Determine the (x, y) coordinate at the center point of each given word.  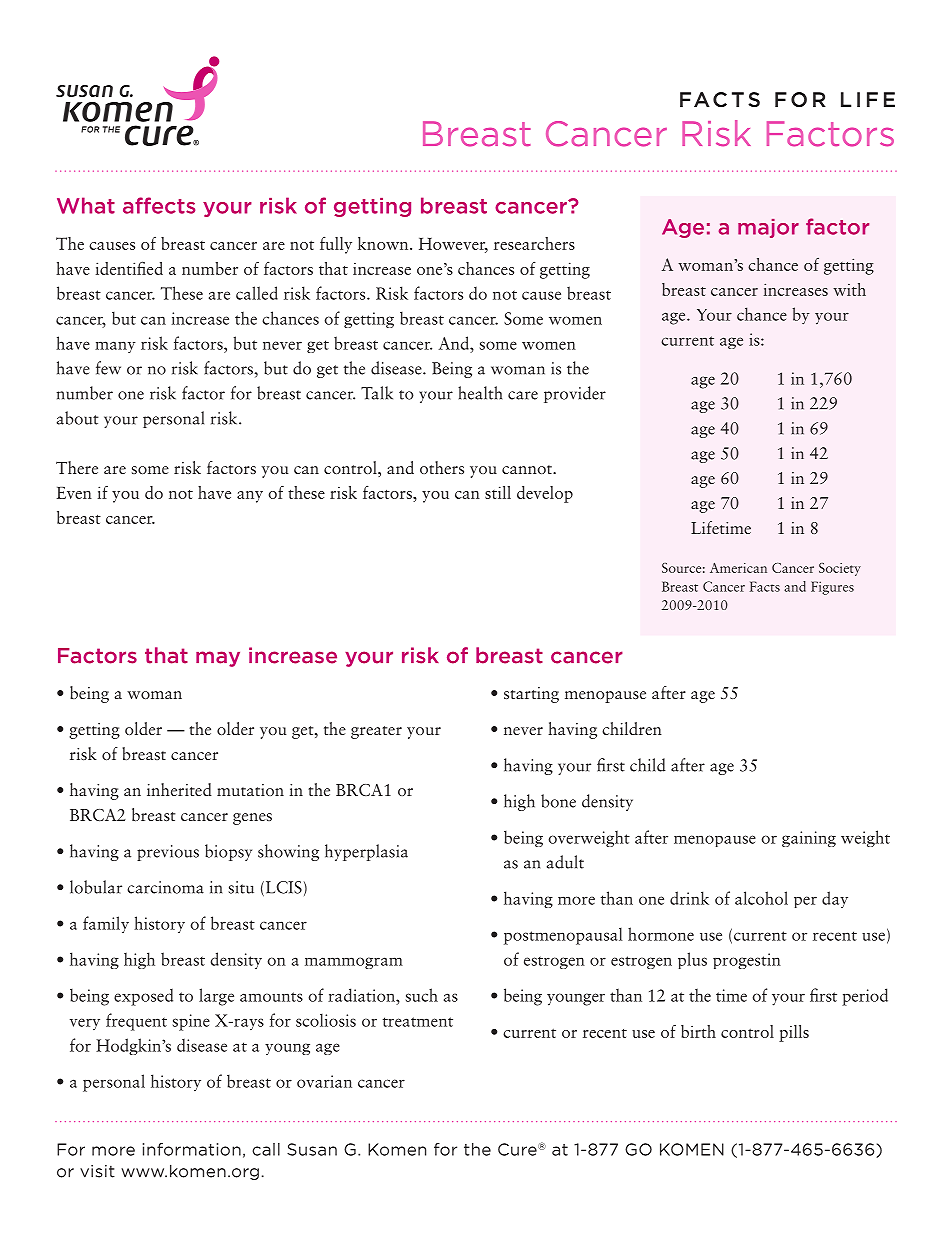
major (768, 228)
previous (168, 853)
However (453, 245)
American (738, 567)
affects (159, 205)
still (498, 492)
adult (565, 862)
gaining (809, 839)
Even (74, 493)
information (192, 1149)
